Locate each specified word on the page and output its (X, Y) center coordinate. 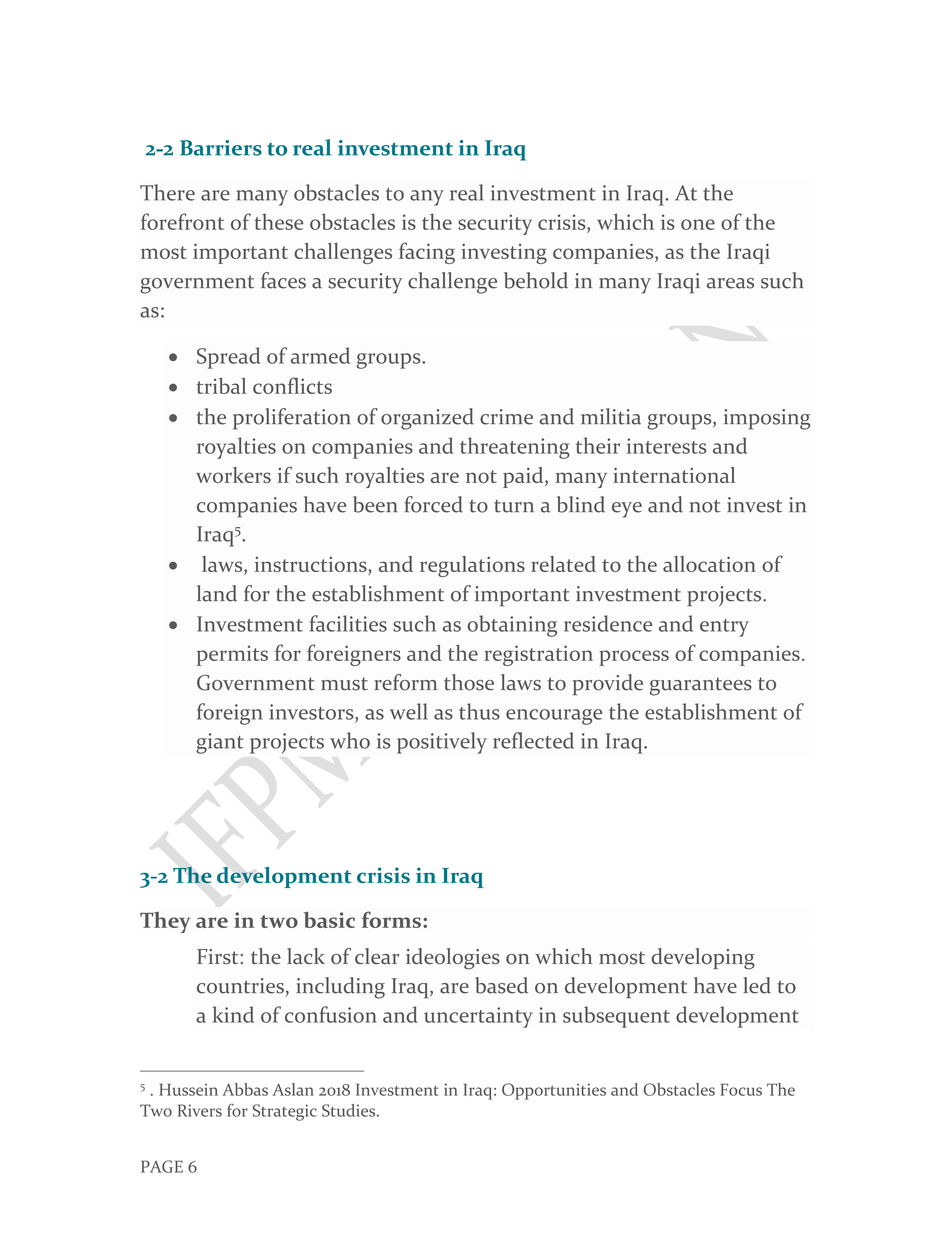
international (674, 475)
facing (427, 253)
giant (220, 743)
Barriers (221, 148)
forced (433, 504)
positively (442, 743)
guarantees (701, 686)
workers (233, 475)
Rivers (200, 1110)
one (698, 224)
